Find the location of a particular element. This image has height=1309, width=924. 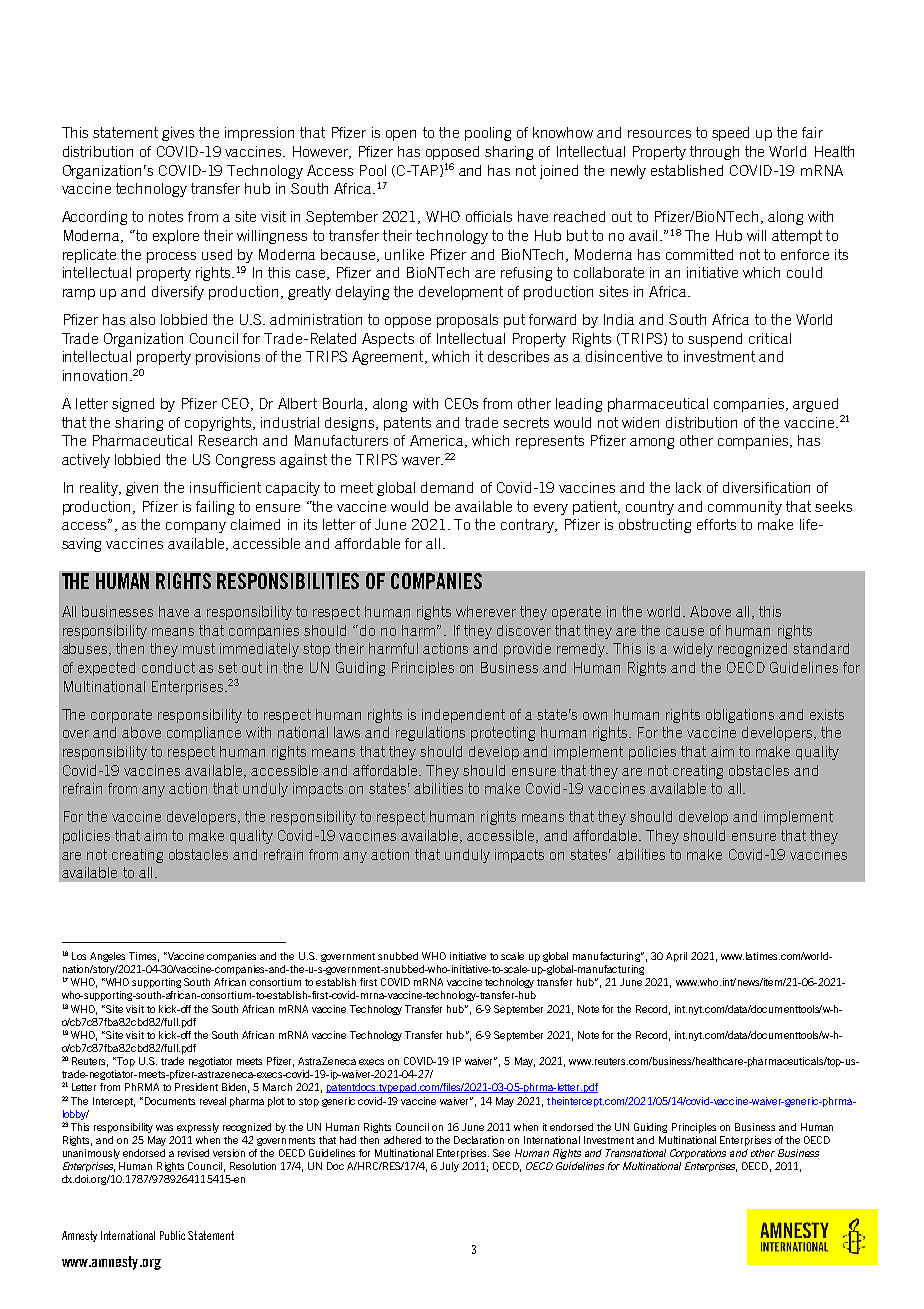

Declaration is located at coordinates (479, 1140).
